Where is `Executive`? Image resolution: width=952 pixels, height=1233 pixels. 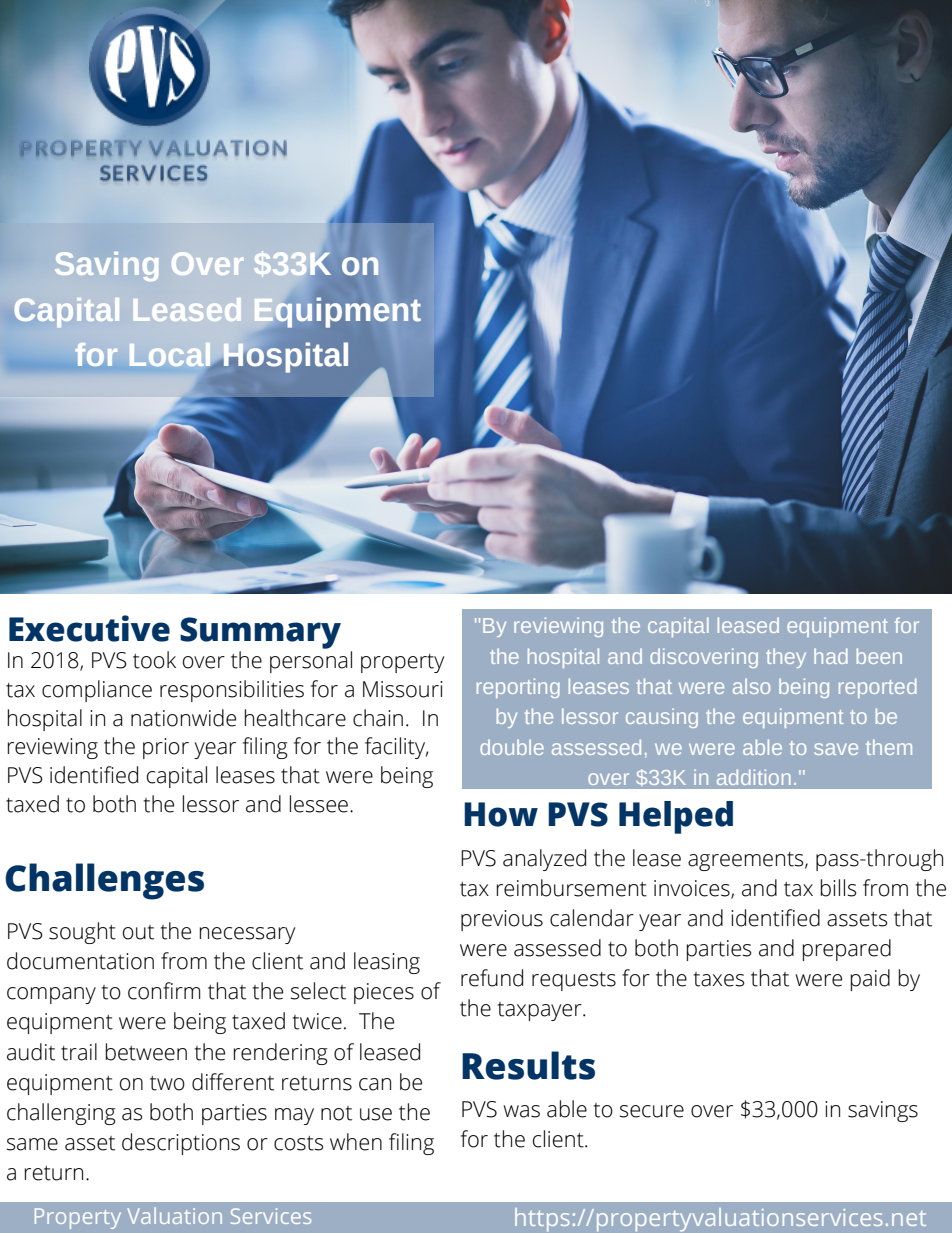
Executive is located at coordinates (89, 628).
